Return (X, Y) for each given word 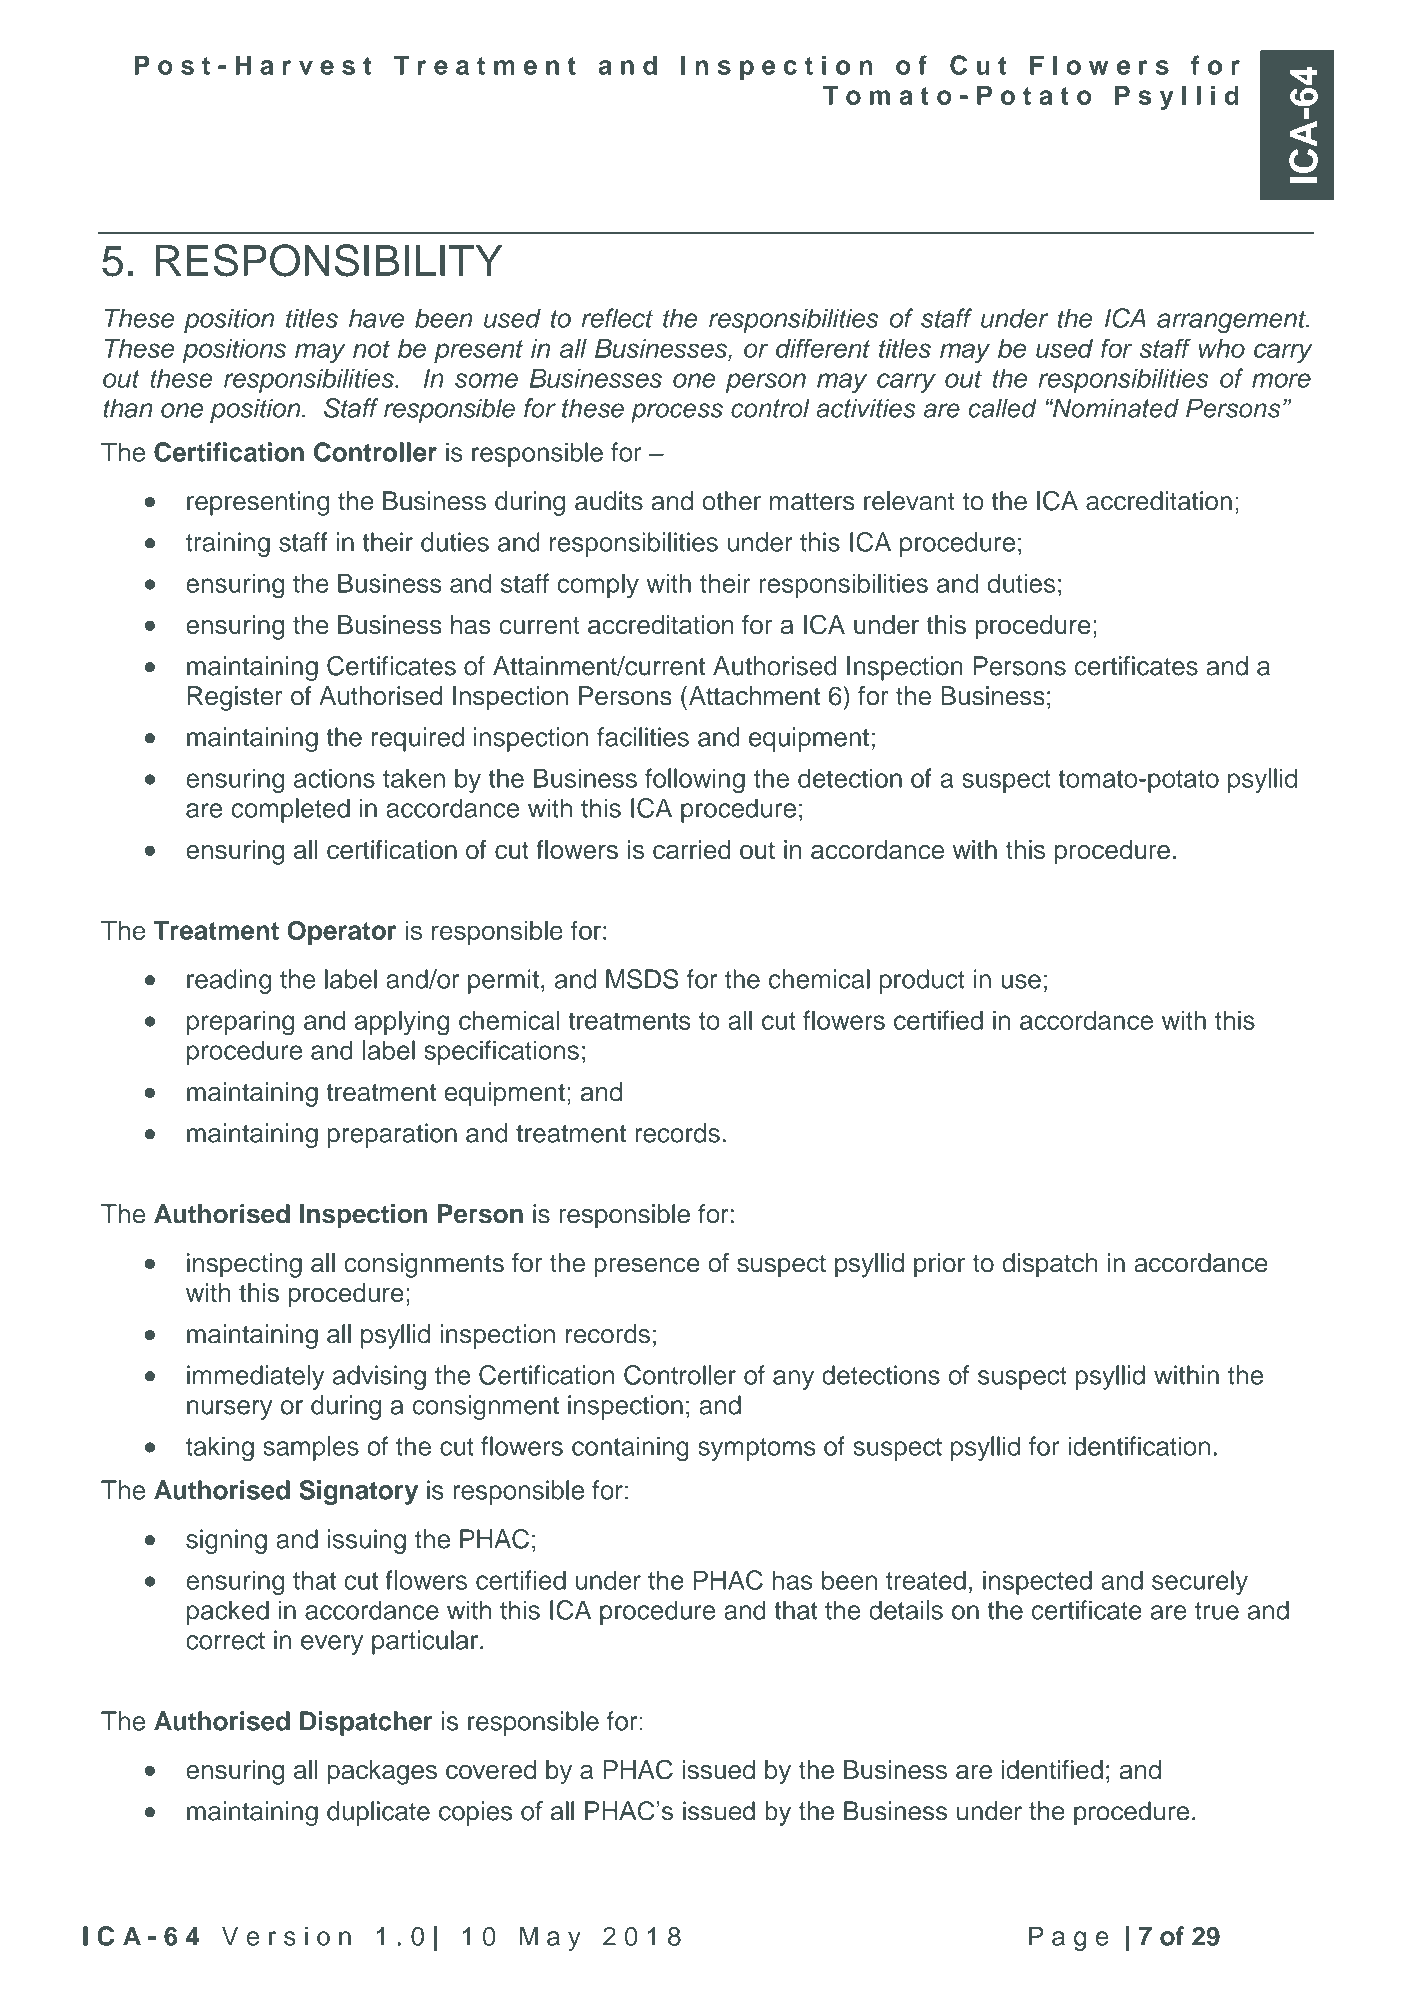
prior (939, 1265)
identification (1139, 1446)
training (228, 544)
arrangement (1232, 321)
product (922, 981)
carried (692, 850)
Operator (341, 933)
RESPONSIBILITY (329, 260)
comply (598, 586)
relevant (909, 501)
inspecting (244, 1265)
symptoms (757, 1449)
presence (646, 1268)
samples (311, 1448)
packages (382, 1772)
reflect (617, 318)
